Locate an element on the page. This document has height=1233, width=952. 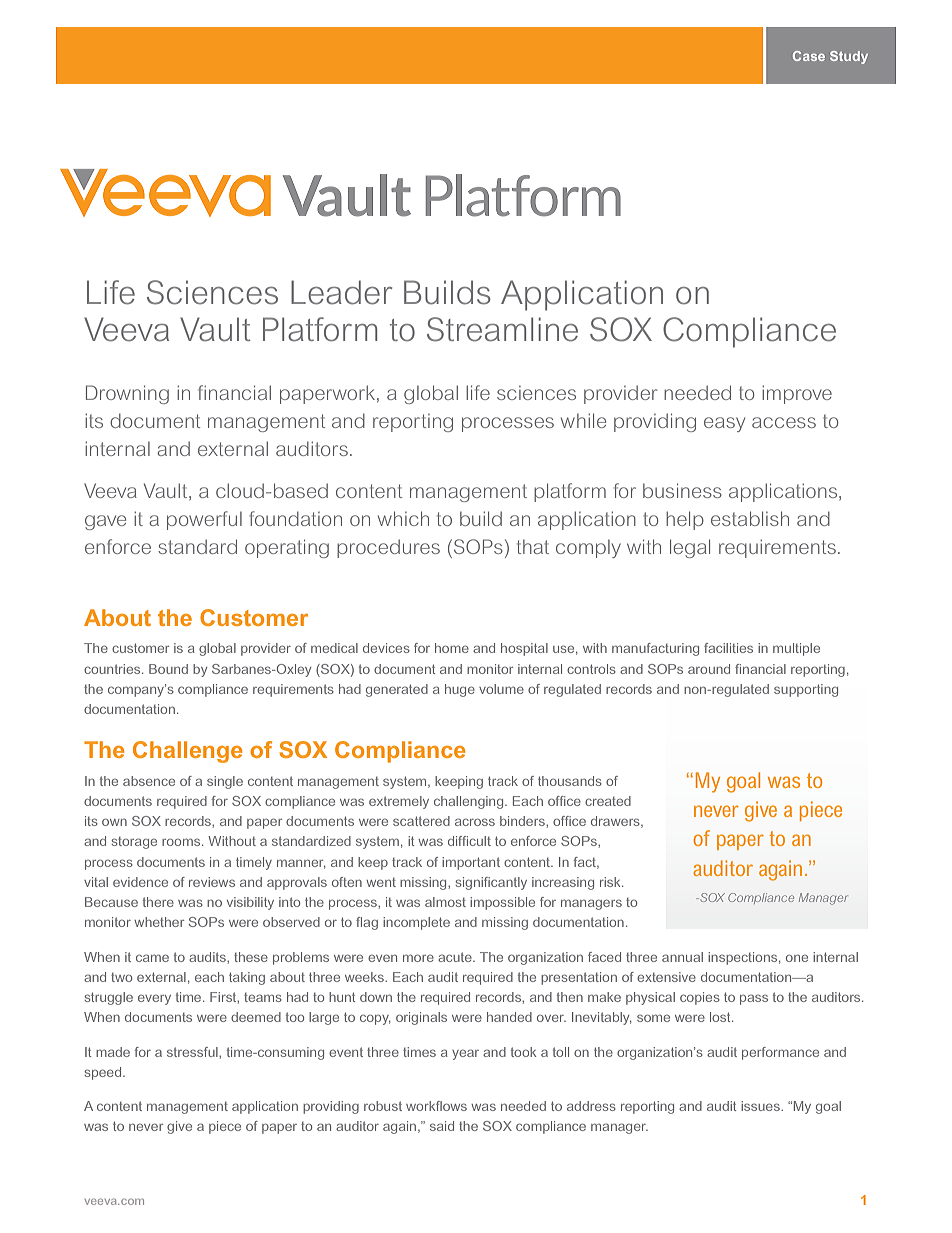
Drowning is located at coordinates (127, 394).
